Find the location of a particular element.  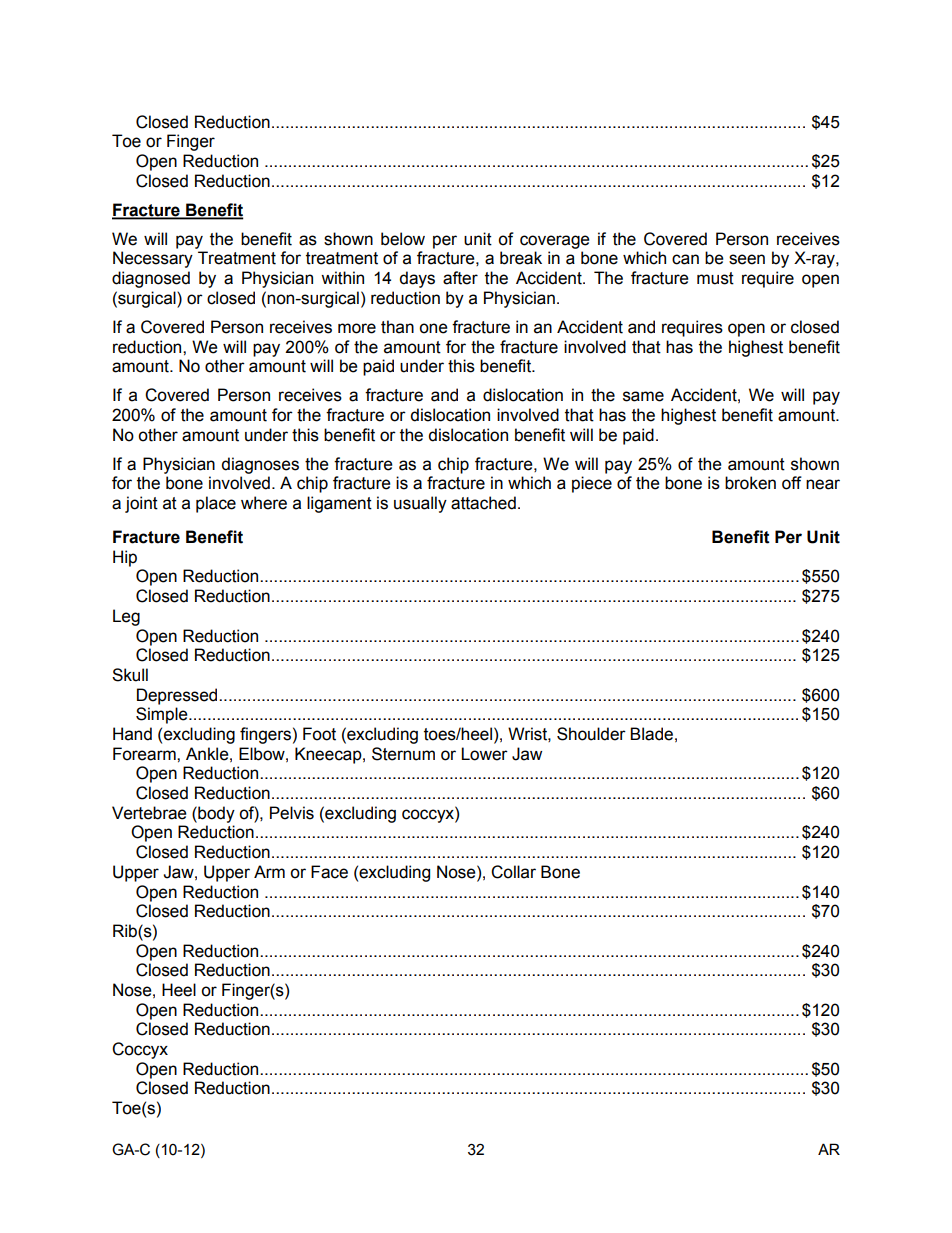

place is located at coordinates (216, 504).
